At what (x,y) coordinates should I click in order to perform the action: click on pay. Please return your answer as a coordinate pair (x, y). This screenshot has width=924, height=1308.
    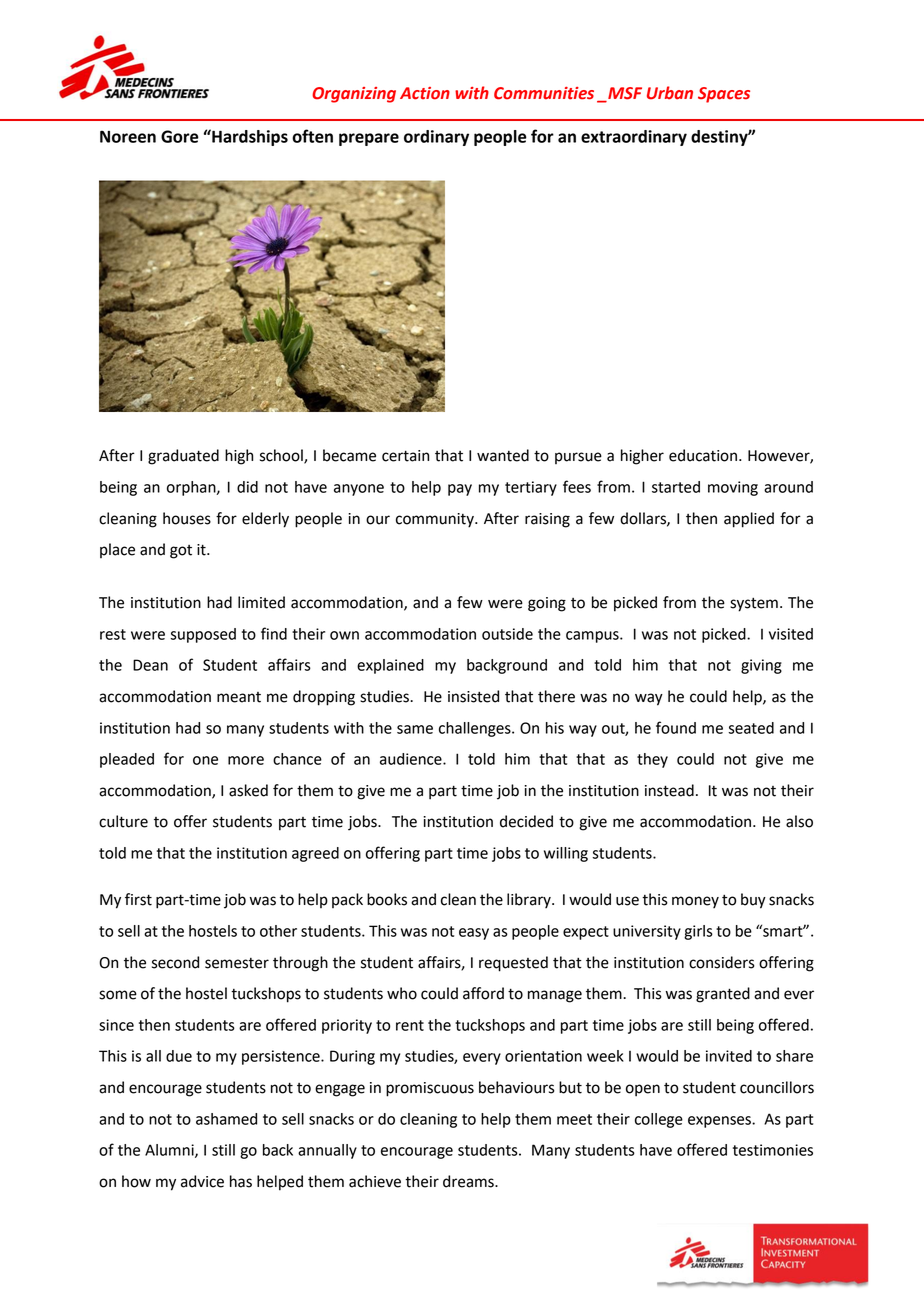
    Looking at the image, I should click on (460, 490).
